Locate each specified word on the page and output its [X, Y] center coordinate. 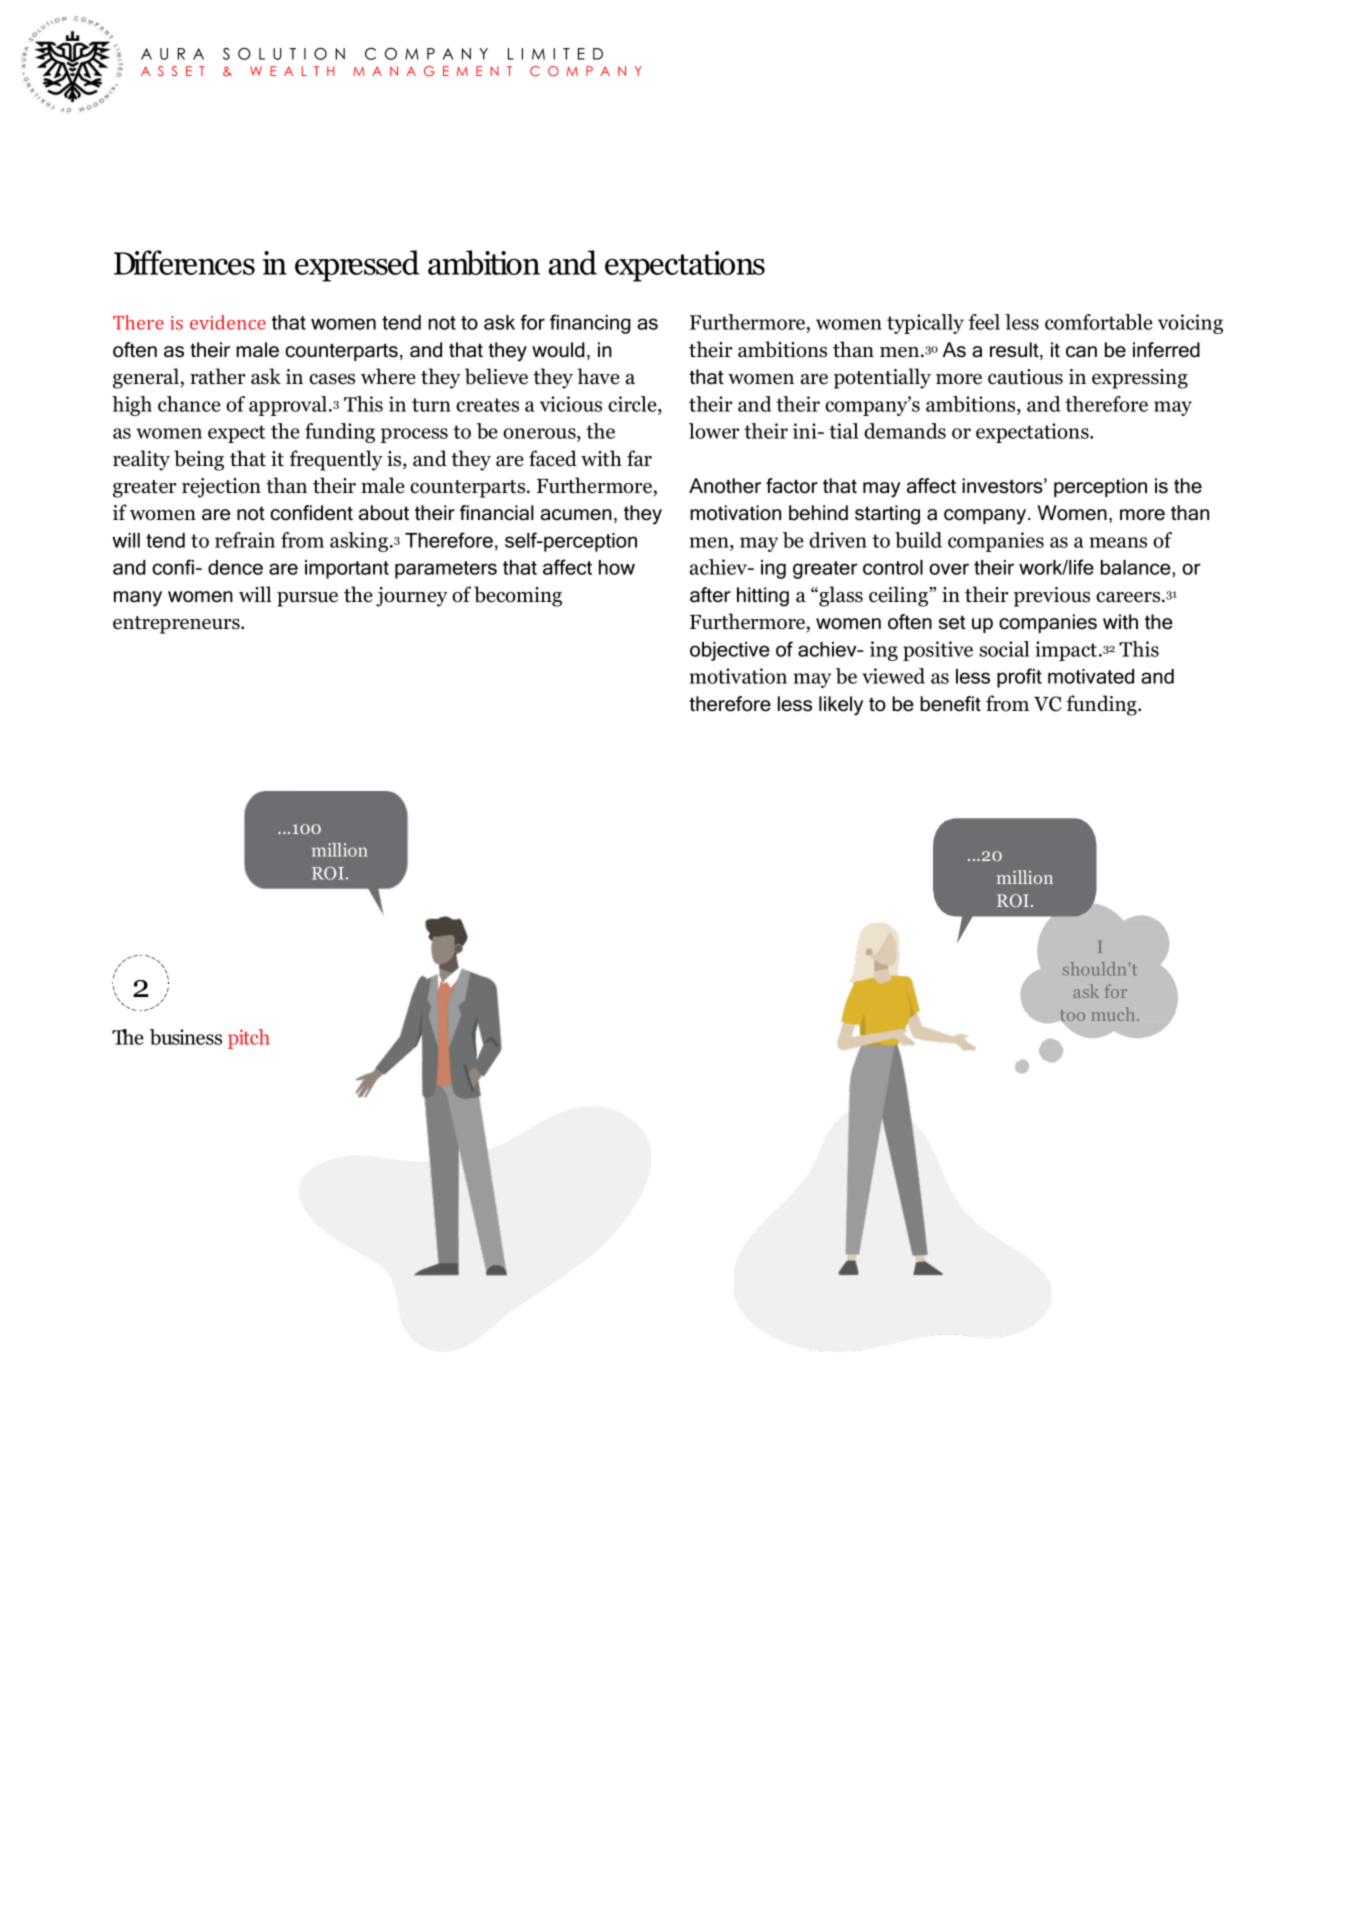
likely [841, 706]
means [1118, 542]
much [1114, 1014]
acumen [576, 515]
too [1071, 1017]
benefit [950, 704]
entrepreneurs [177, 625]
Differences [184, 262]
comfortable [1099, 322]
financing [590, 324]
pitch [249, 1039]
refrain [245, 540]
